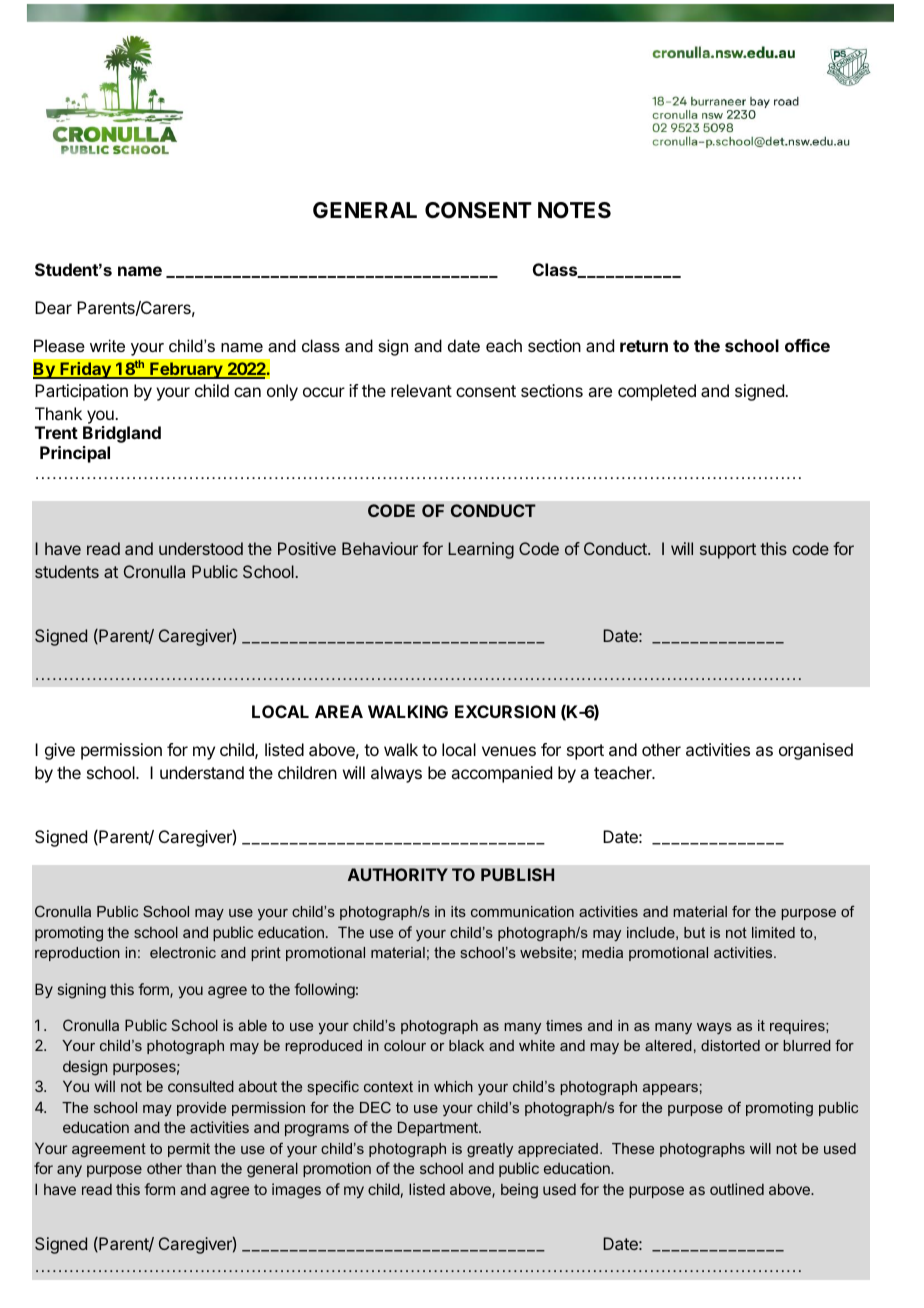 This screenshot has height=1308, width=924. I want to click on Department, so click(439, 1128).
